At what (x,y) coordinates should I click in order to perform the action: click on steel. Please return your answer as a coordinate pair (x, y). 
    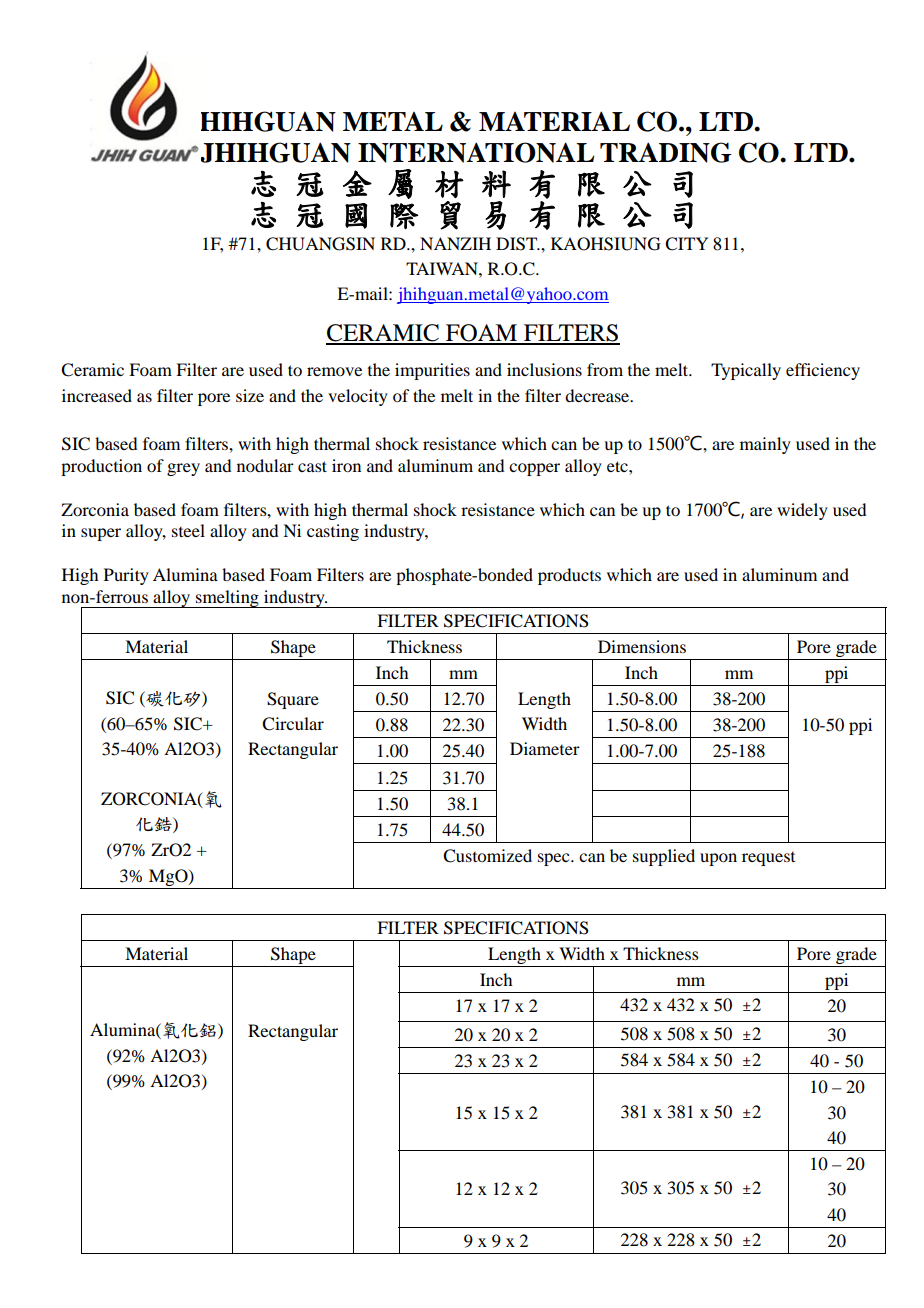
    Looking at the image, I should click on (188, 530).
